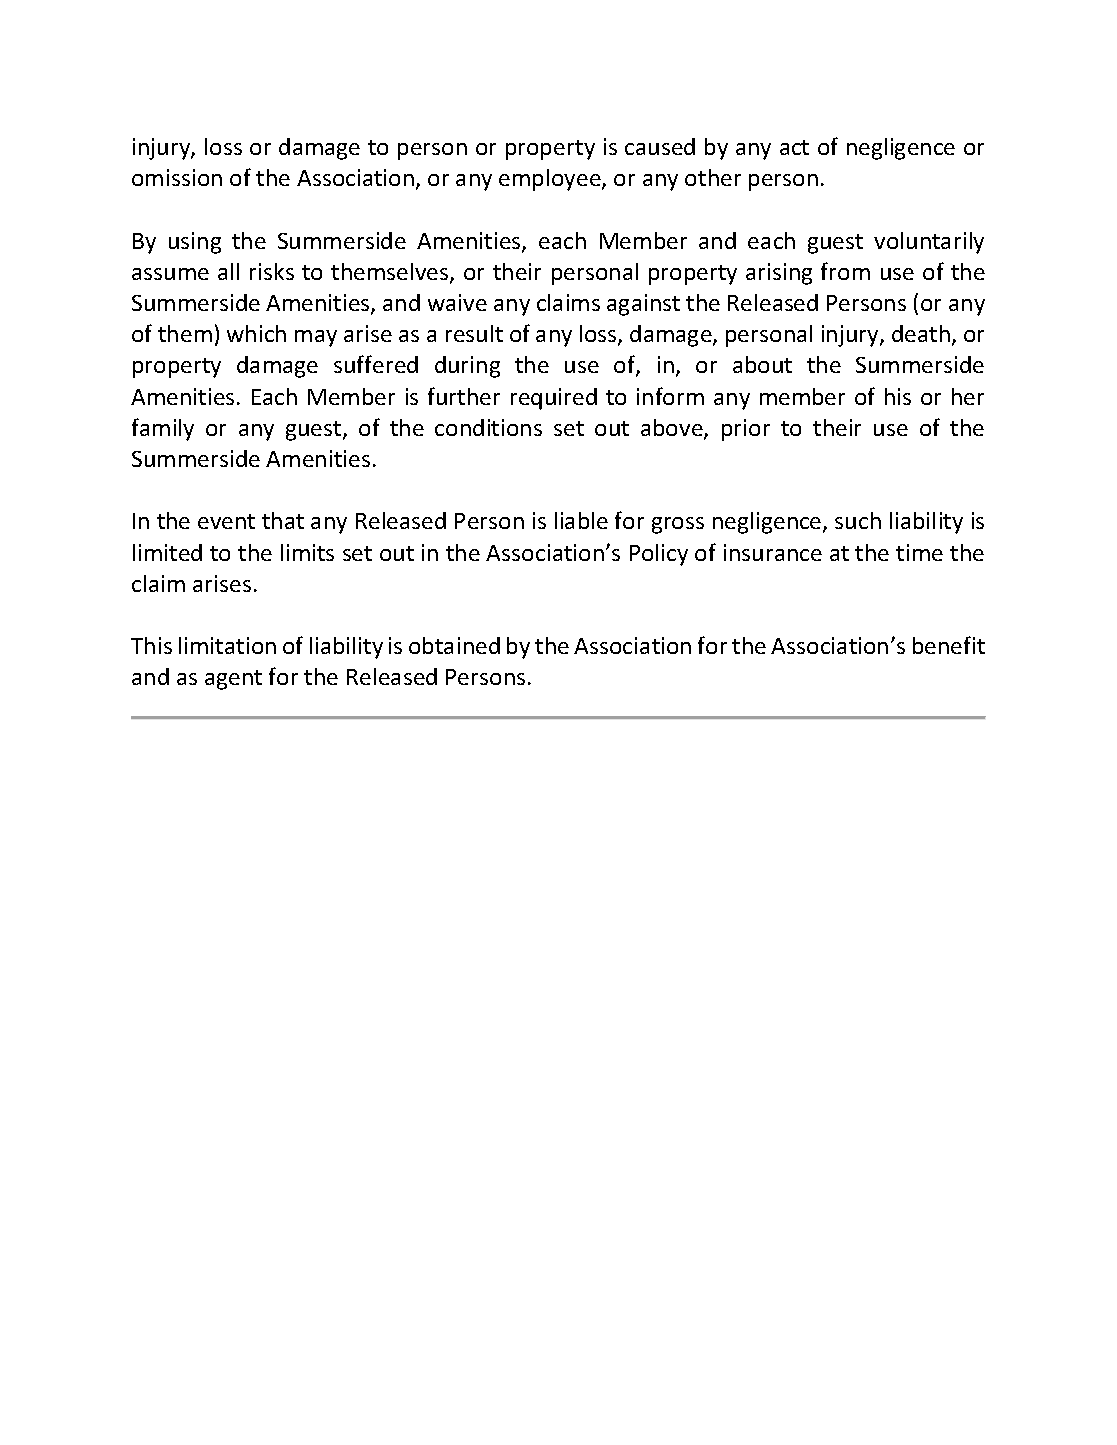 The image size is (1117, 1445). I want to click on employee, so click(551, 180).
